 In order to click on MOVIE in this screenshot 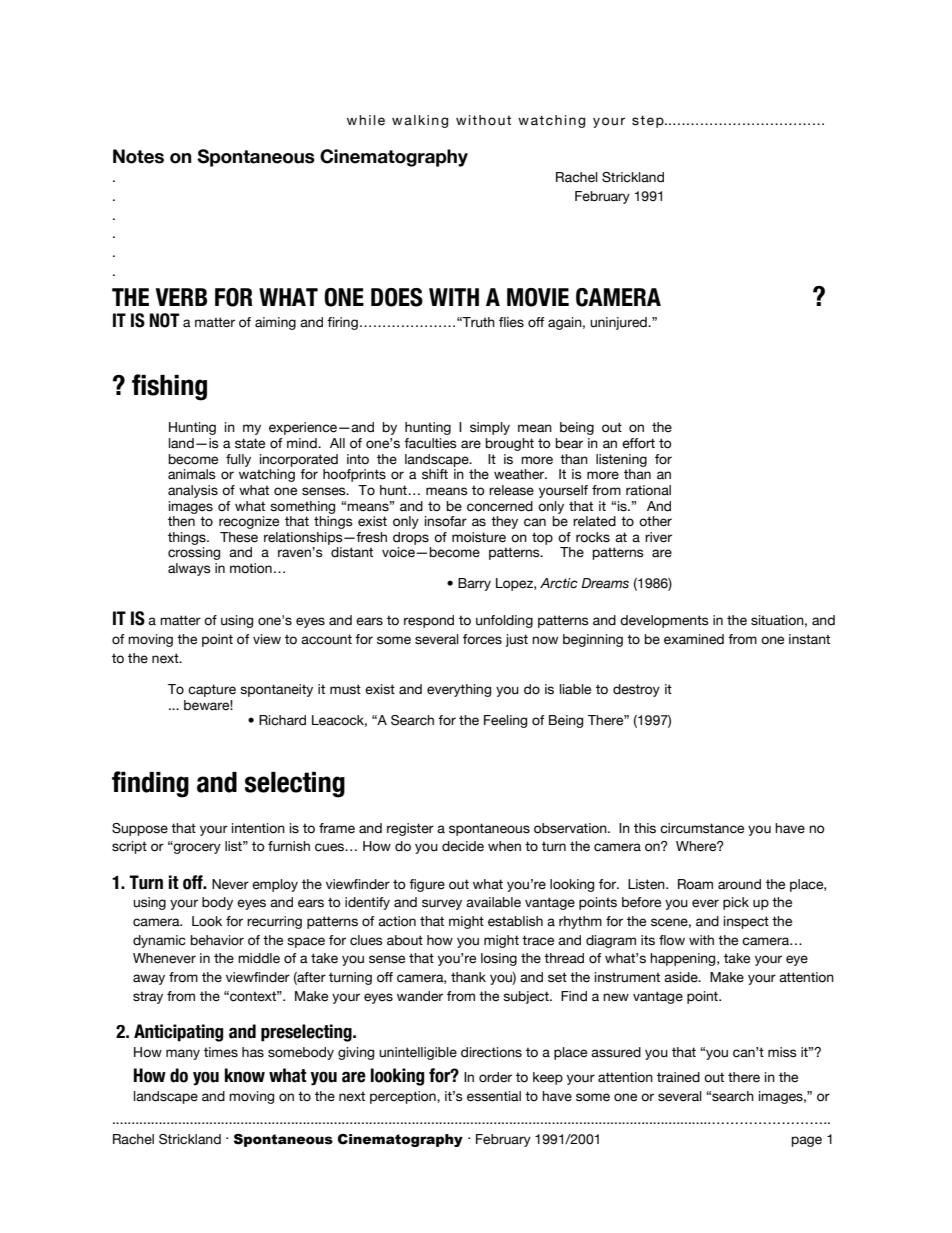, I will do `click(538, 297)`.
